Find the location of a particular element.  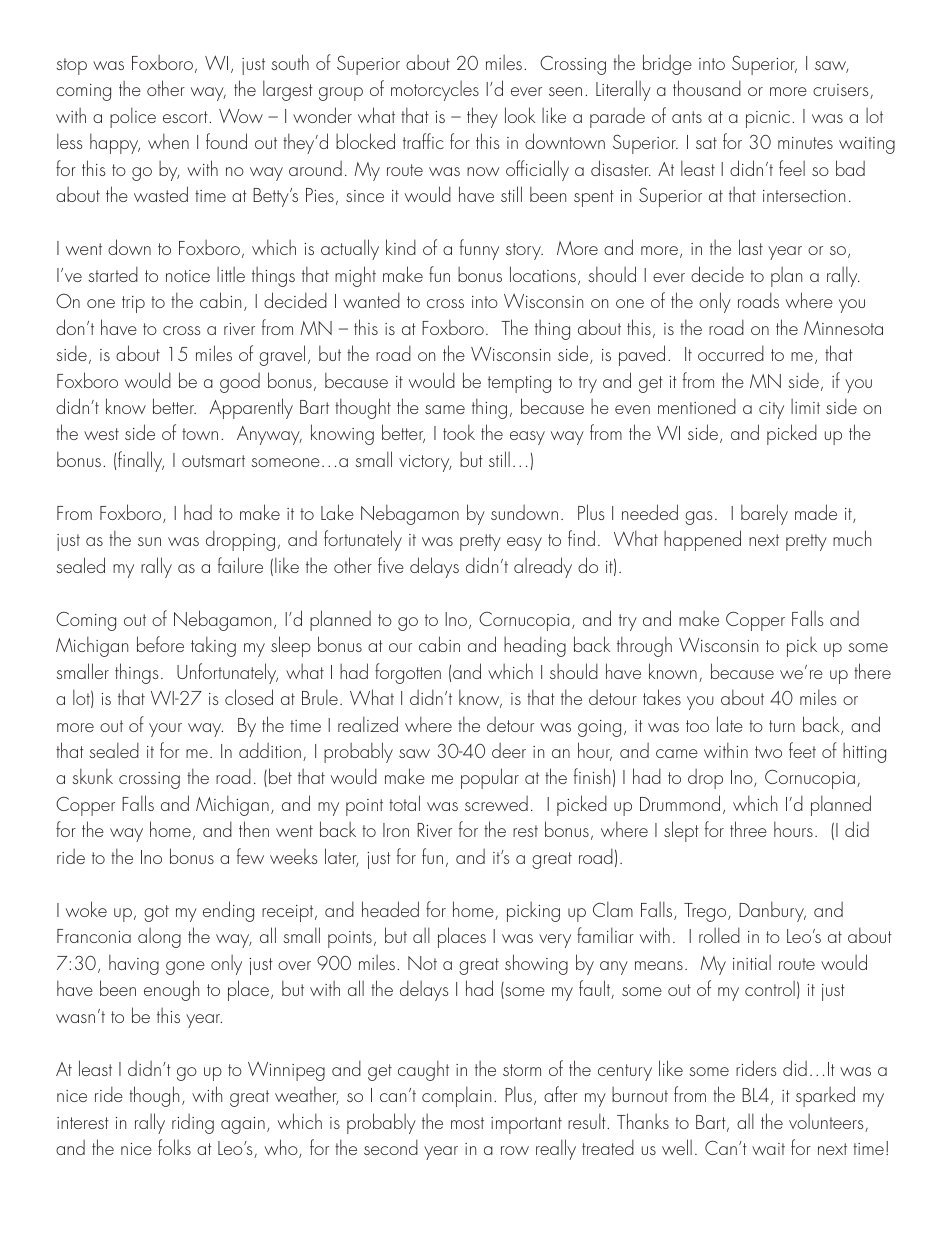

before is located at coordinates (160, 644).
